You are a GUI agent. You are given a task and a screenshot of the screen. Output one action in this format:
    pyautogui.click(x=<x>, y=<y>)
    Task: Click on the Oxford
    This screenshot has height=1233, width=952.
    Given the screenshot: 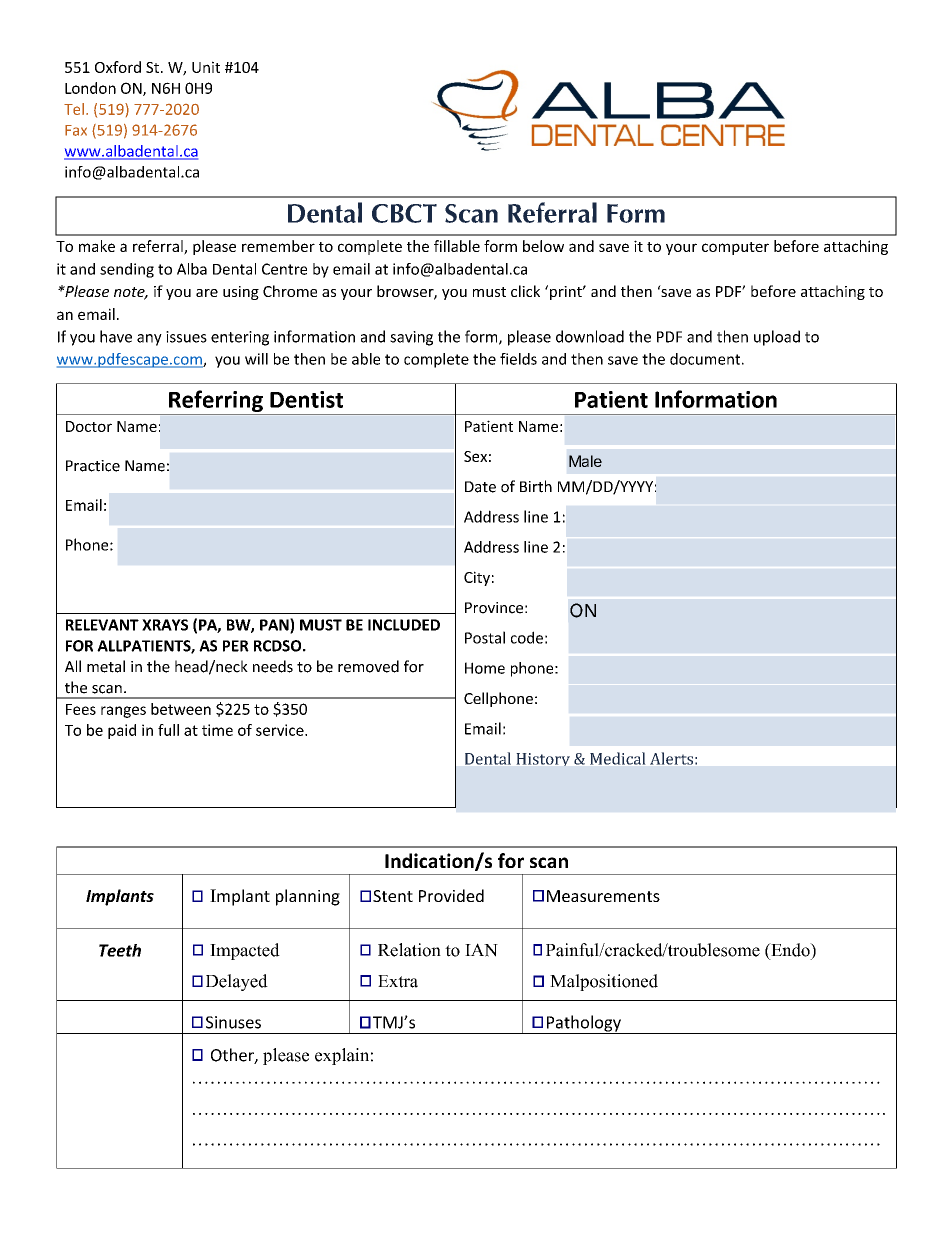 What is the action you would take?
    pyautogui.click(x=118, y=67)
